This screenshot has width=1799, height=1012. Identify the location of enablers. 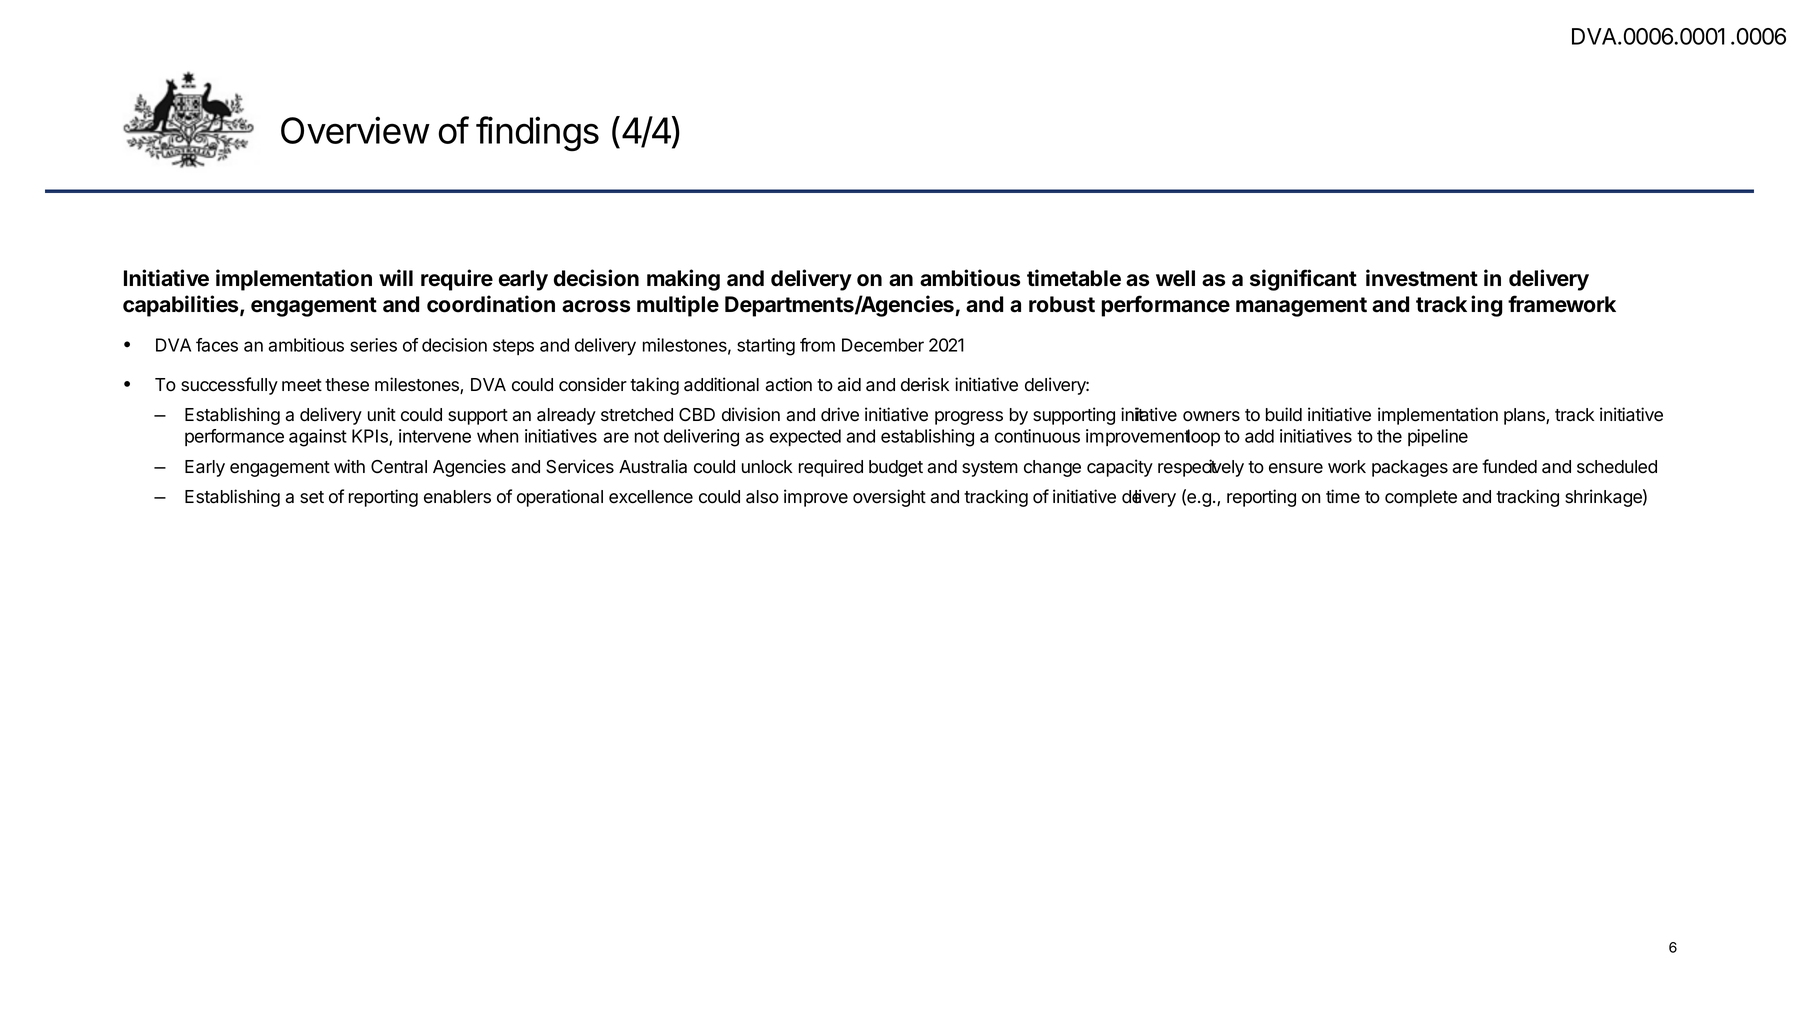
(457, 497).
